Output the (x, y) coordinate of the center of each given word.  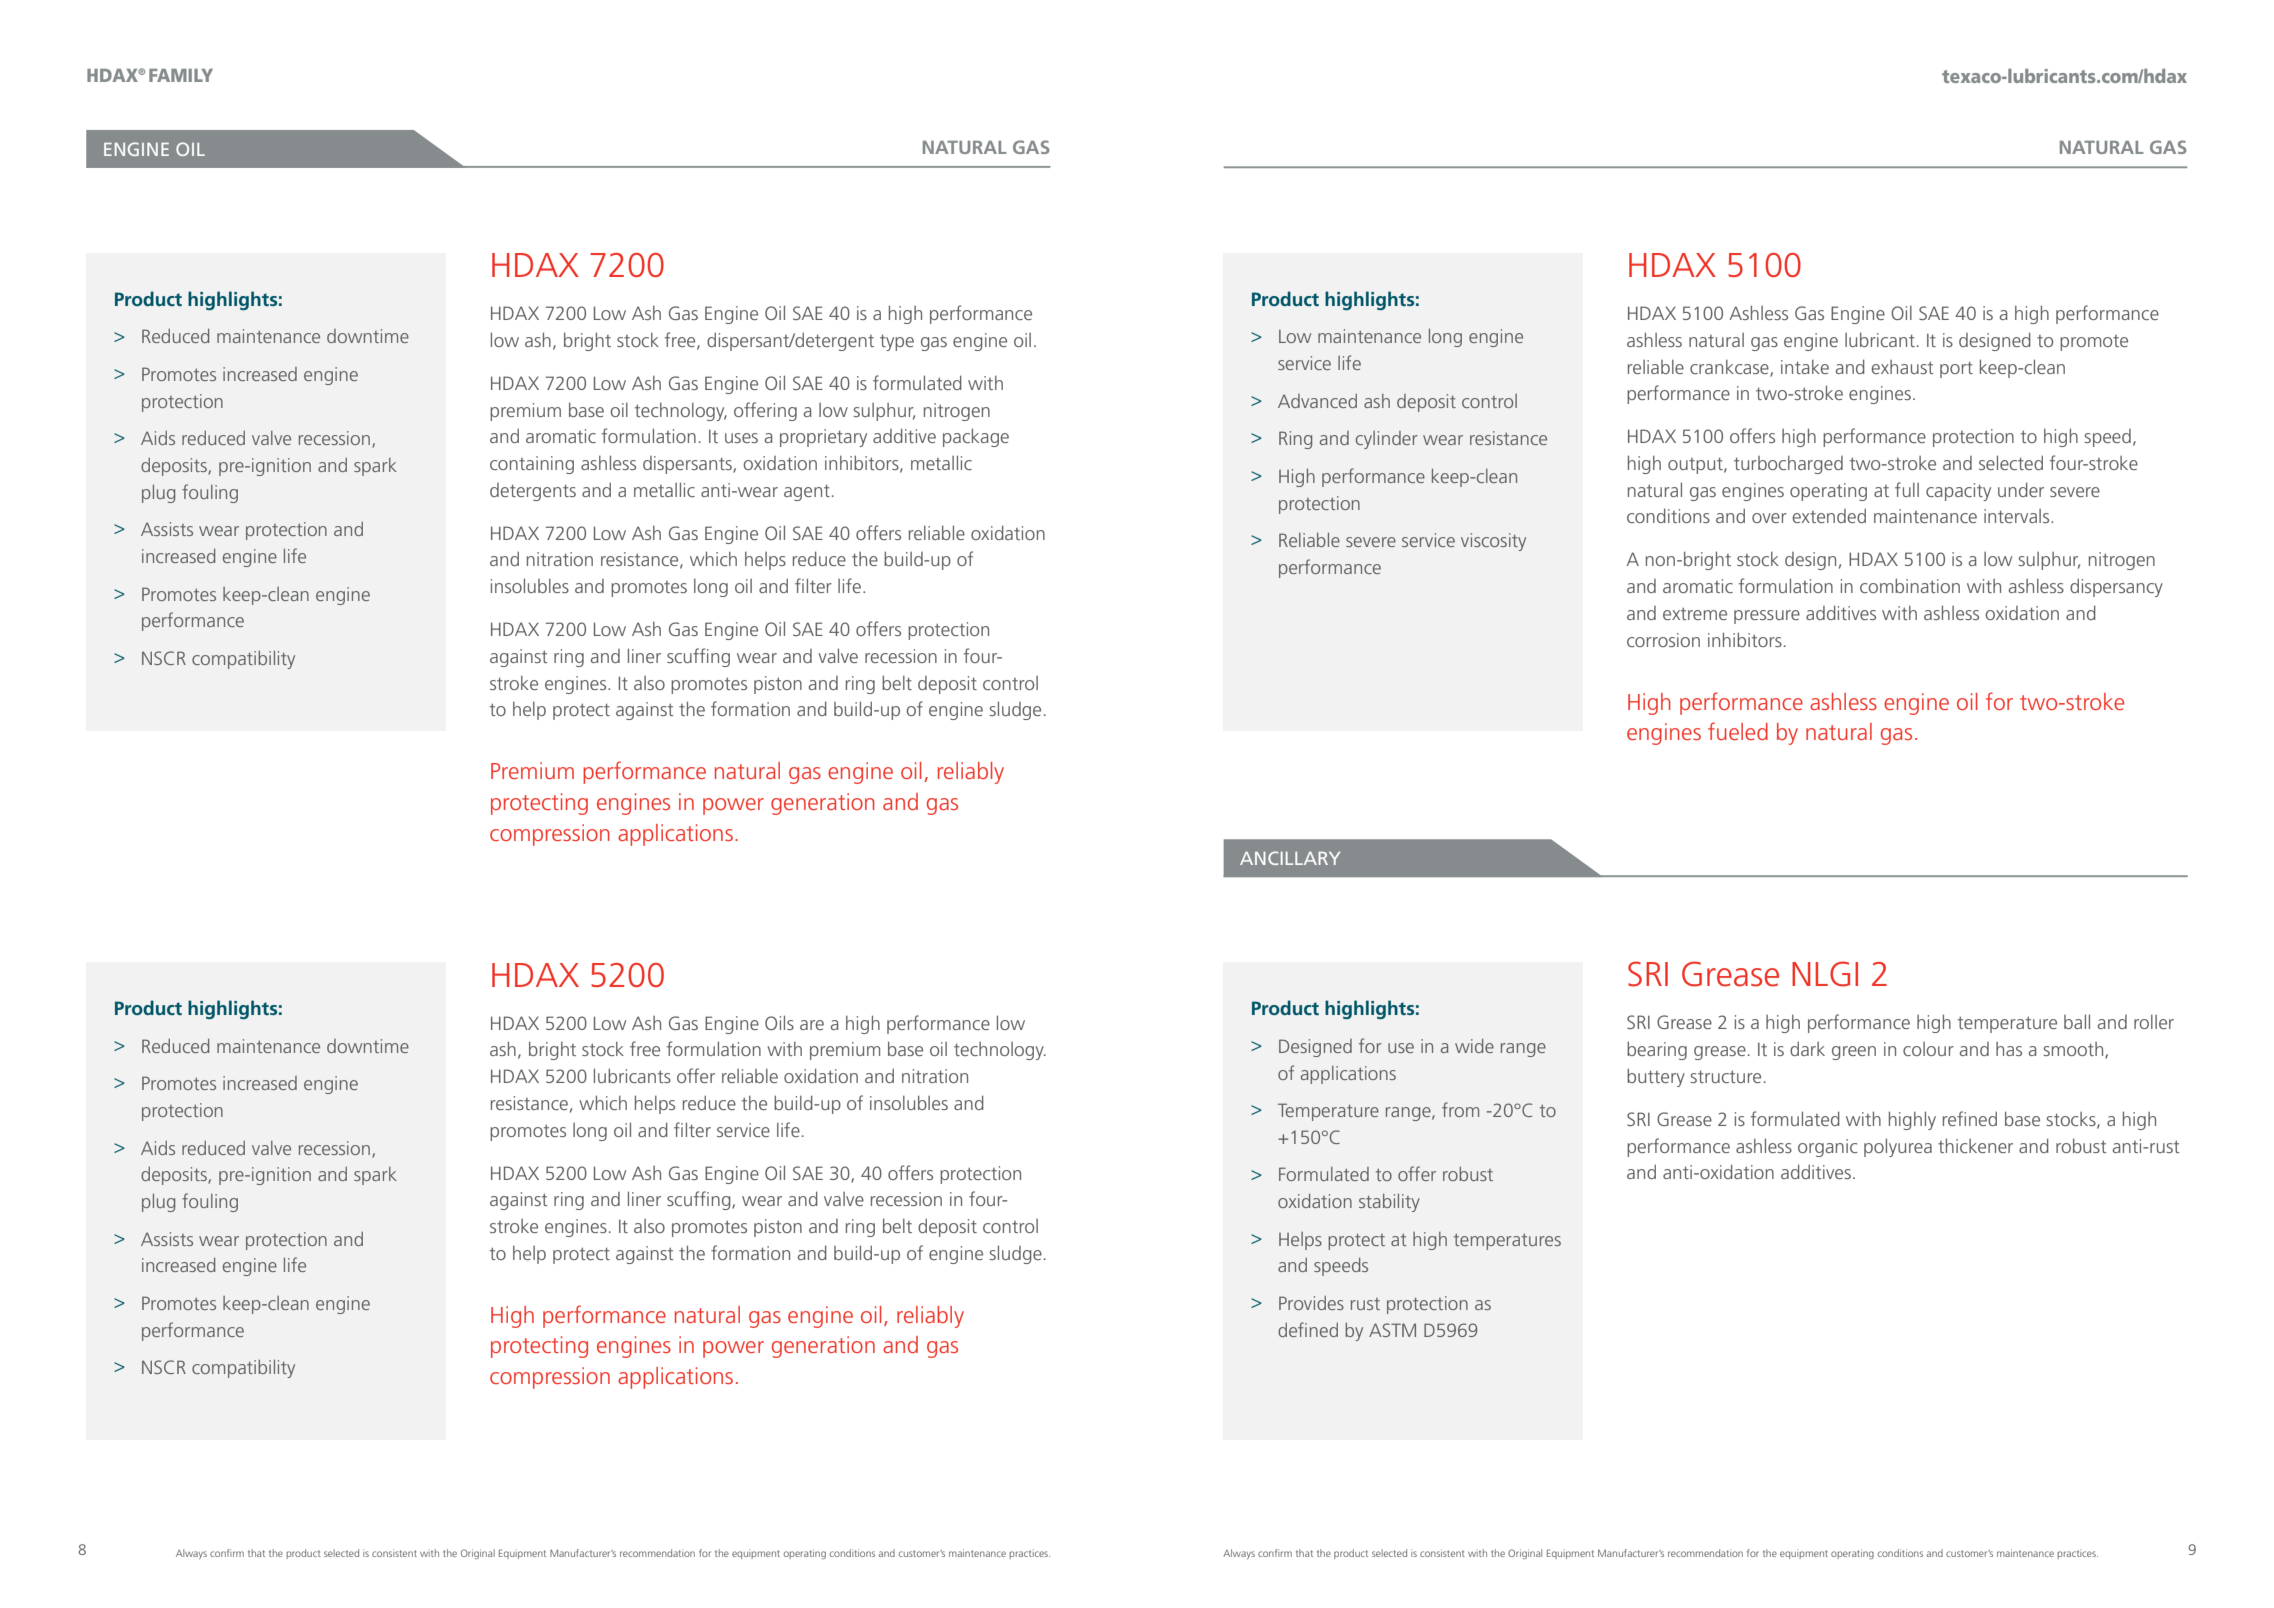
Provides (1311, 1303)
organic (1828, 1148)
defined (1308, 1329)
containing (532, 465)
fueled (1738, 731)
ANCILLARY (1290, 858)
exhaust (1903, 367)
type (897, 343)
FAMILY (181, 75)
